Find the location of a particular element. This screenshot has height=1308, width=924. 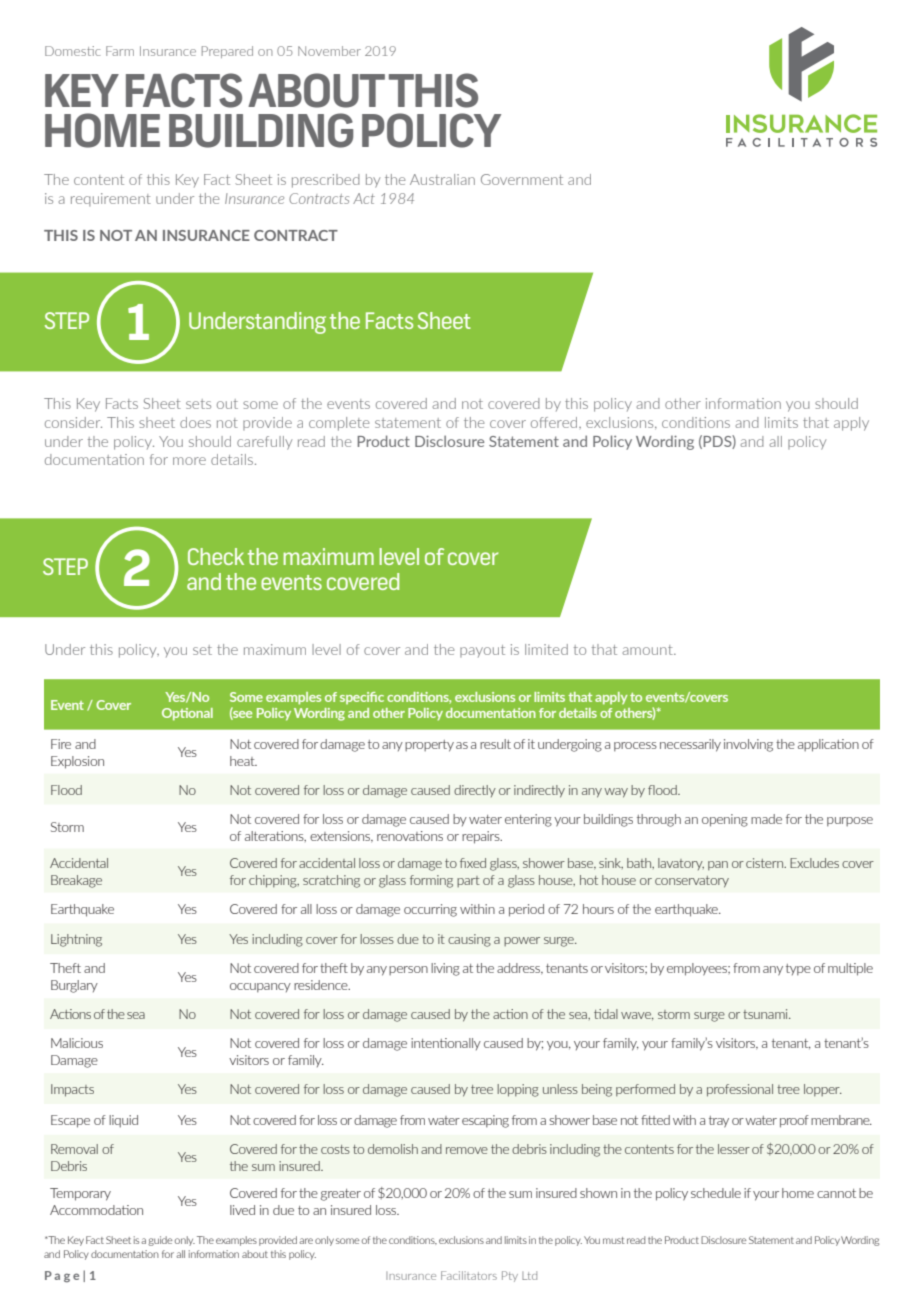

Facilitators is located at coordinates (469, 1275).
